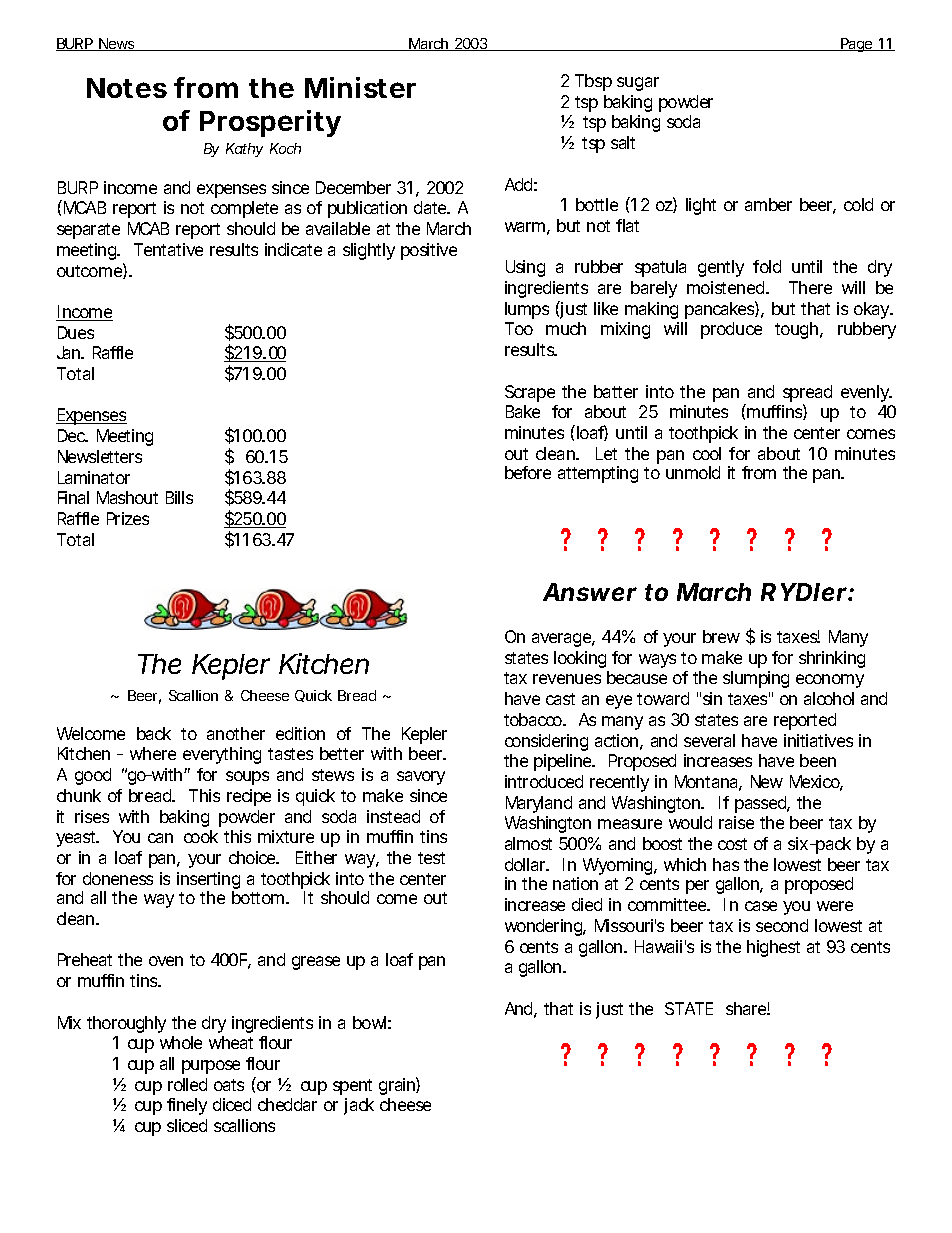  Describe the element at coordinates (127, 88) in the page. I see `Notes` at that location.
